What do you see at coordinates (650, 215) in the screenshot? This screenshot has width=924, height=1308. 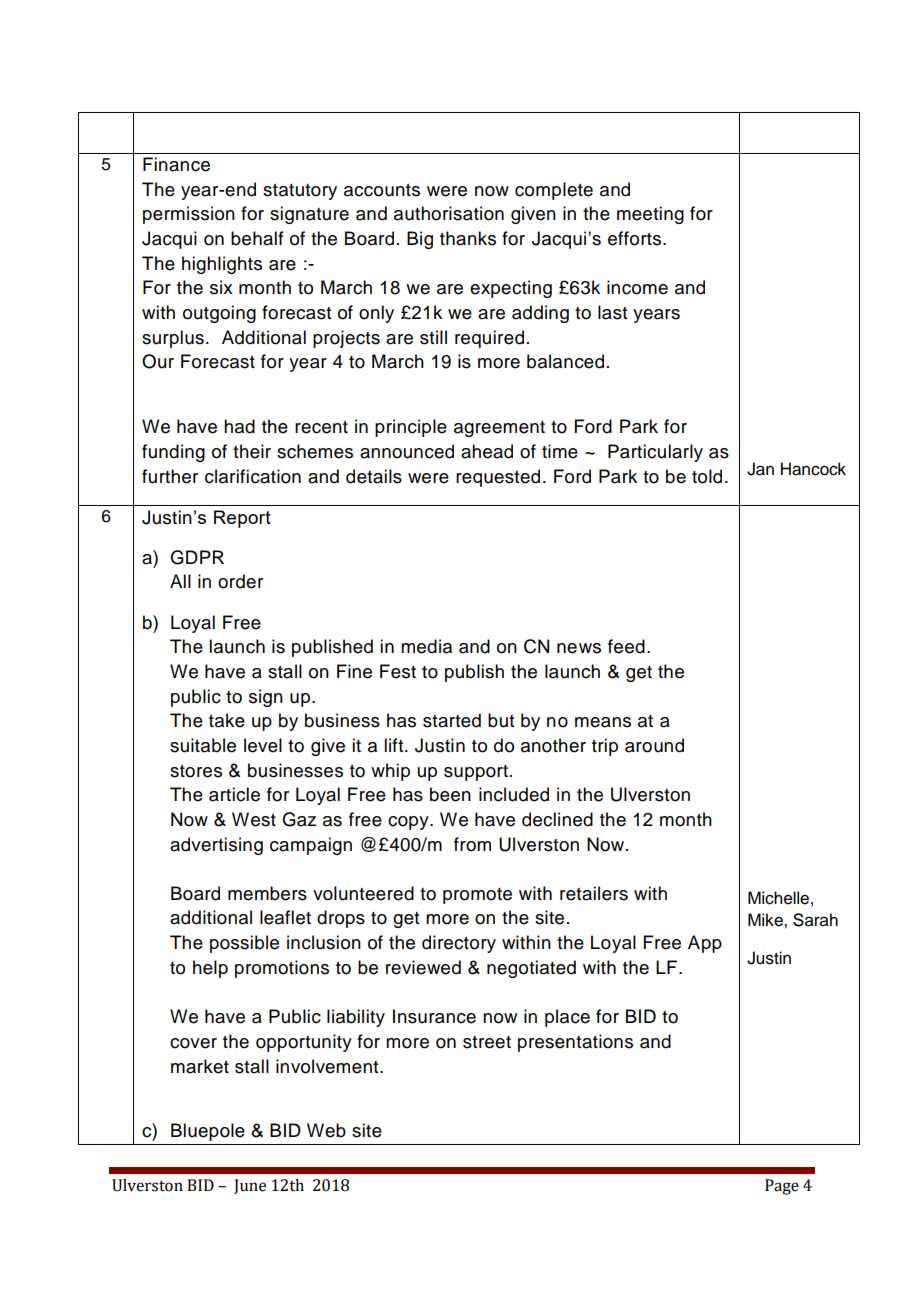 I see `meeting` at bounding box center [650, 215].
